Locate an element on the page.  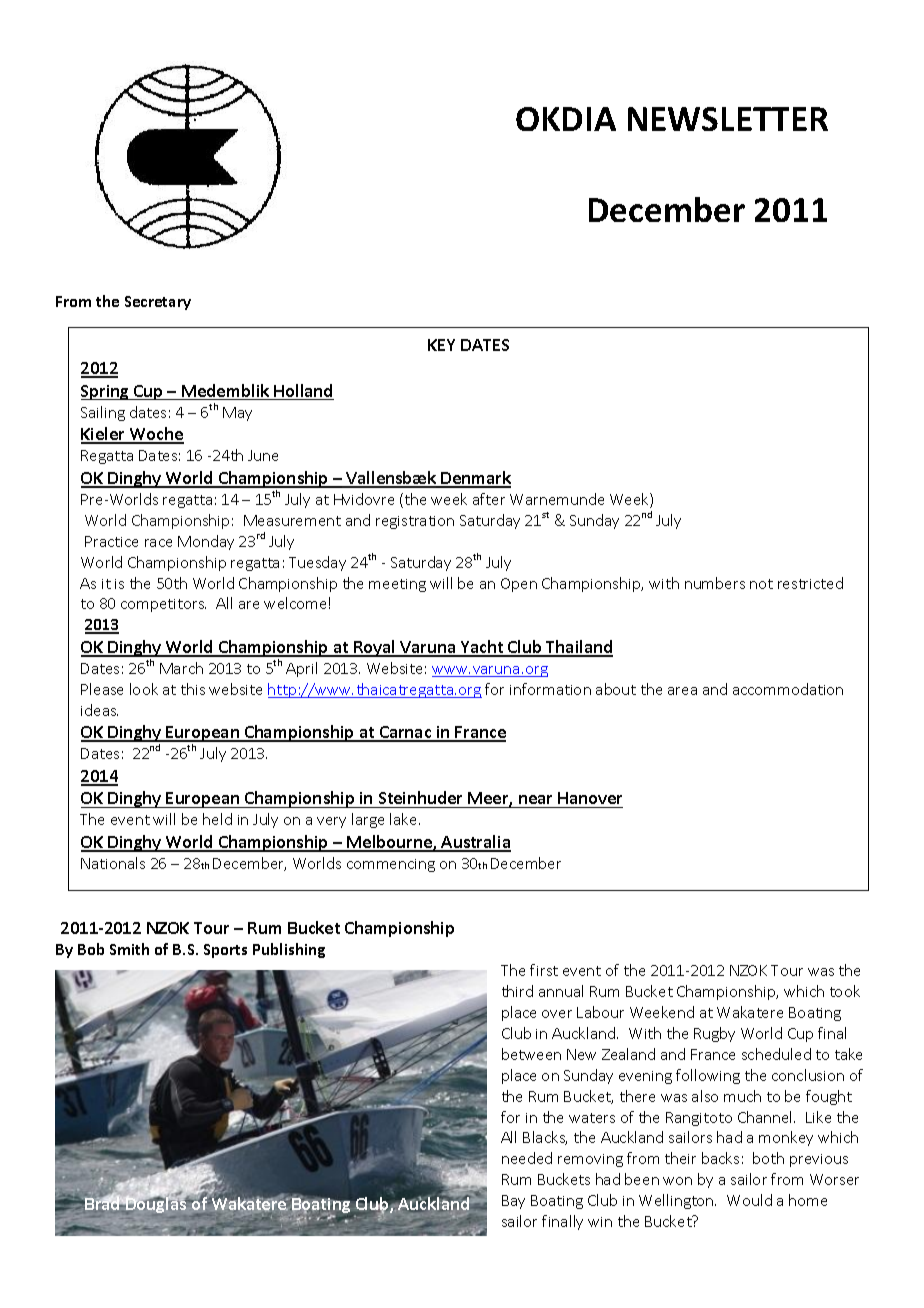
near is located at coordinates (536, 801).
